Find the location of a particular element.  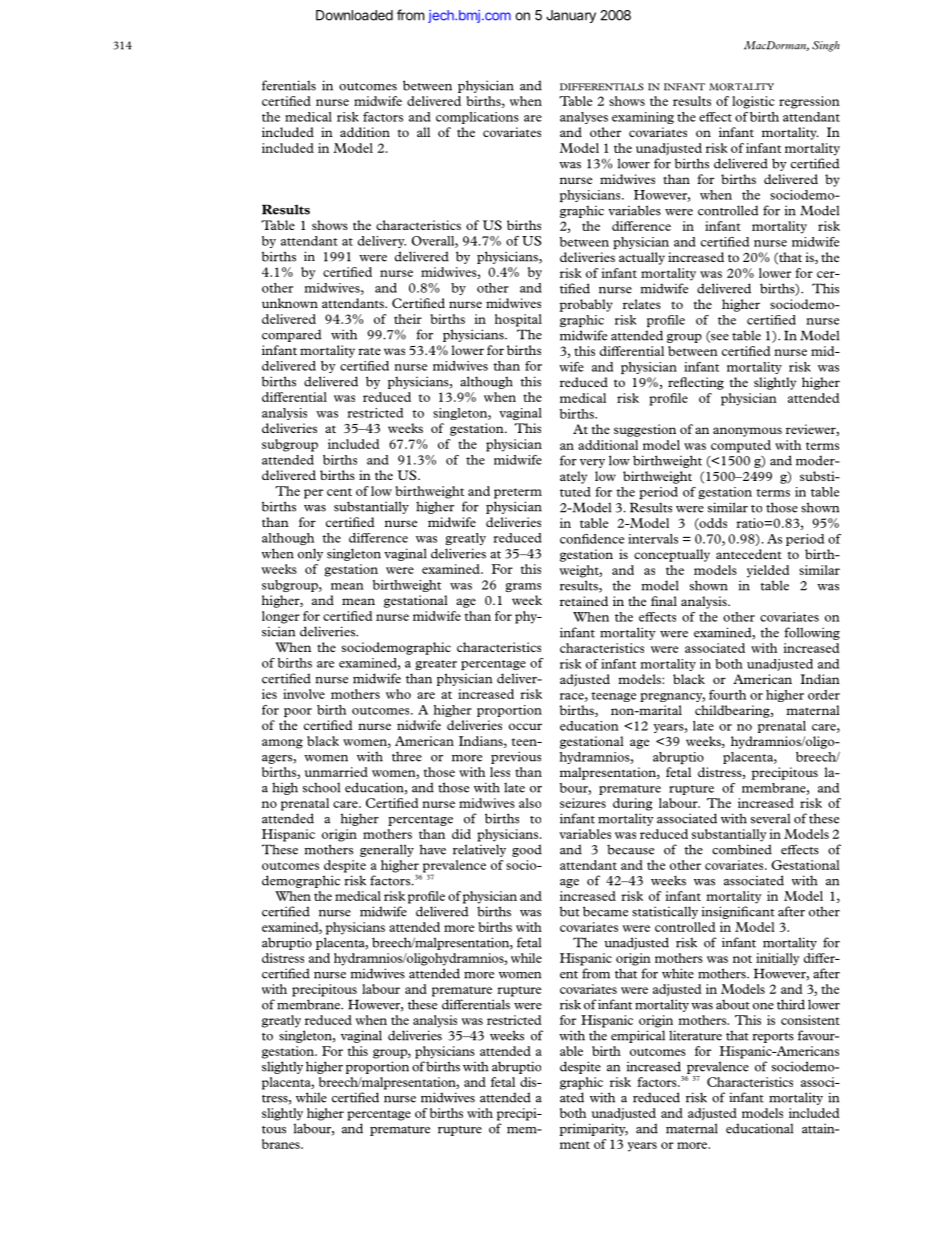

occur is located at coordinates (525, 726).
